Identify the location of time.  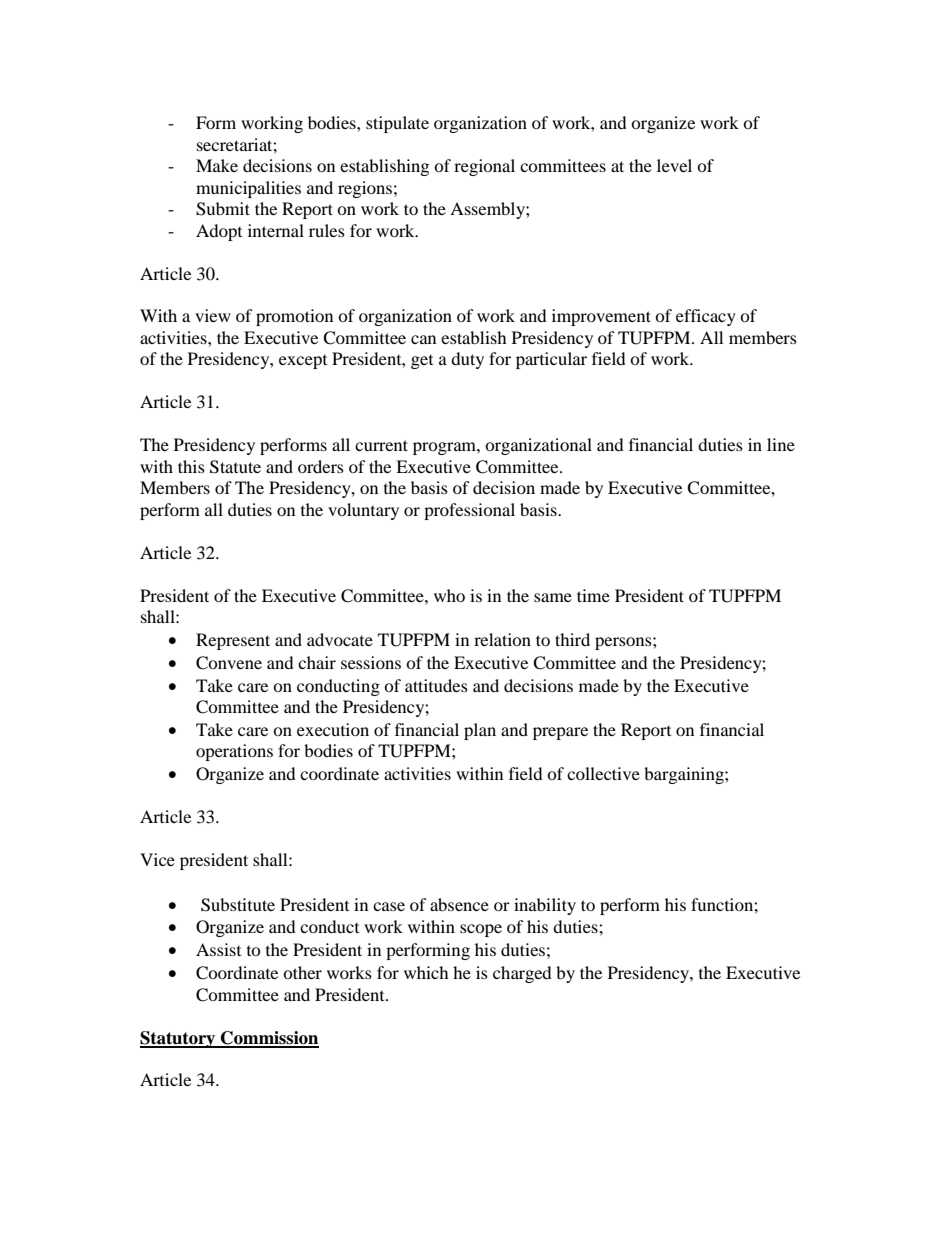
(593, 595).
